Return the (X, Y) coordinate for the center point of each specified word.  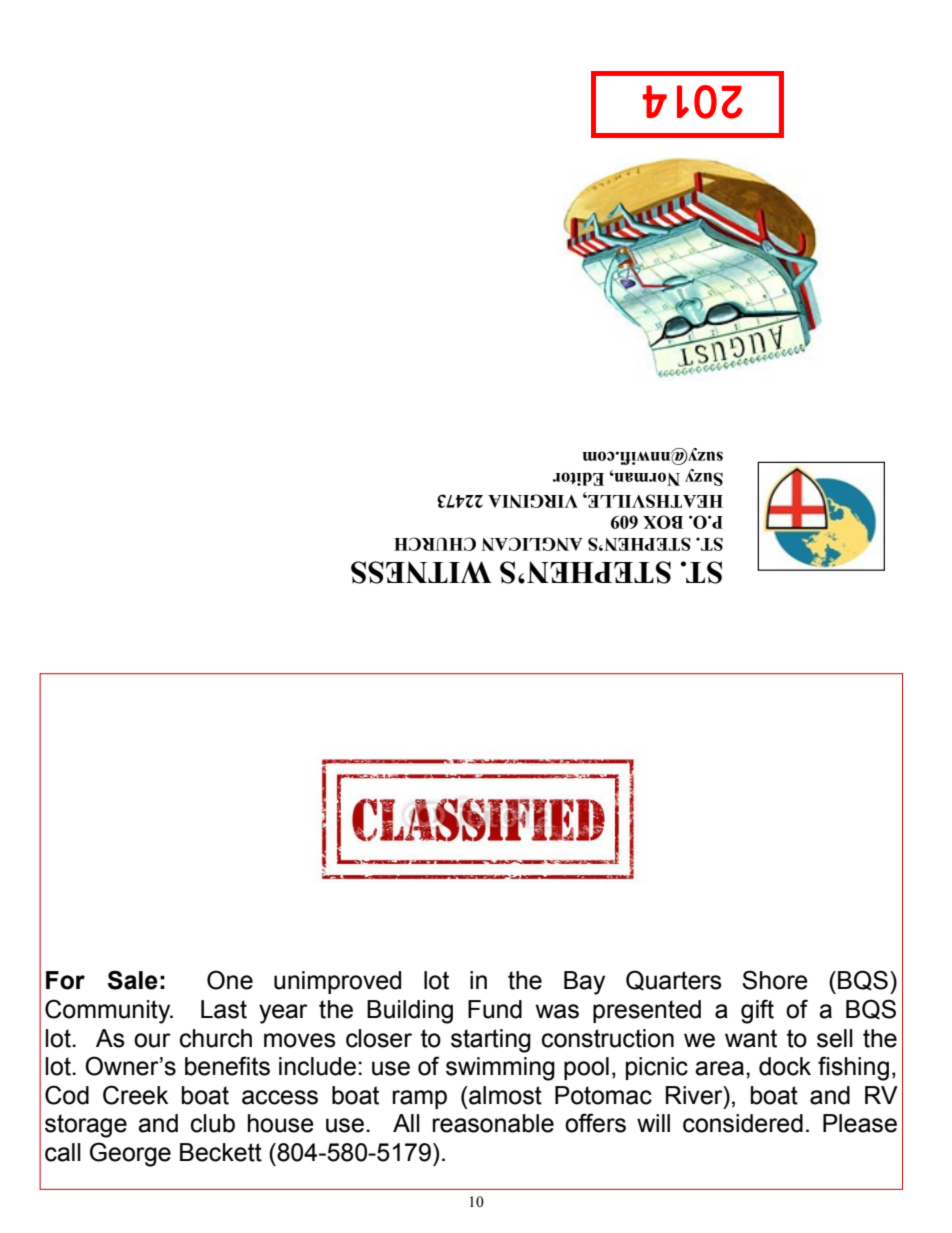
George (130, 1154)
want (751, 1038)
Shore (775, 980)
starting (491, 1041)
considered (743, 1123)
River (695, 1095)
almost (504, 1095)
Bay (584, 983)
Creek (135, 1095)
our (152, 1040)
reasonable (493, 1123)
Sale (133, 980)
